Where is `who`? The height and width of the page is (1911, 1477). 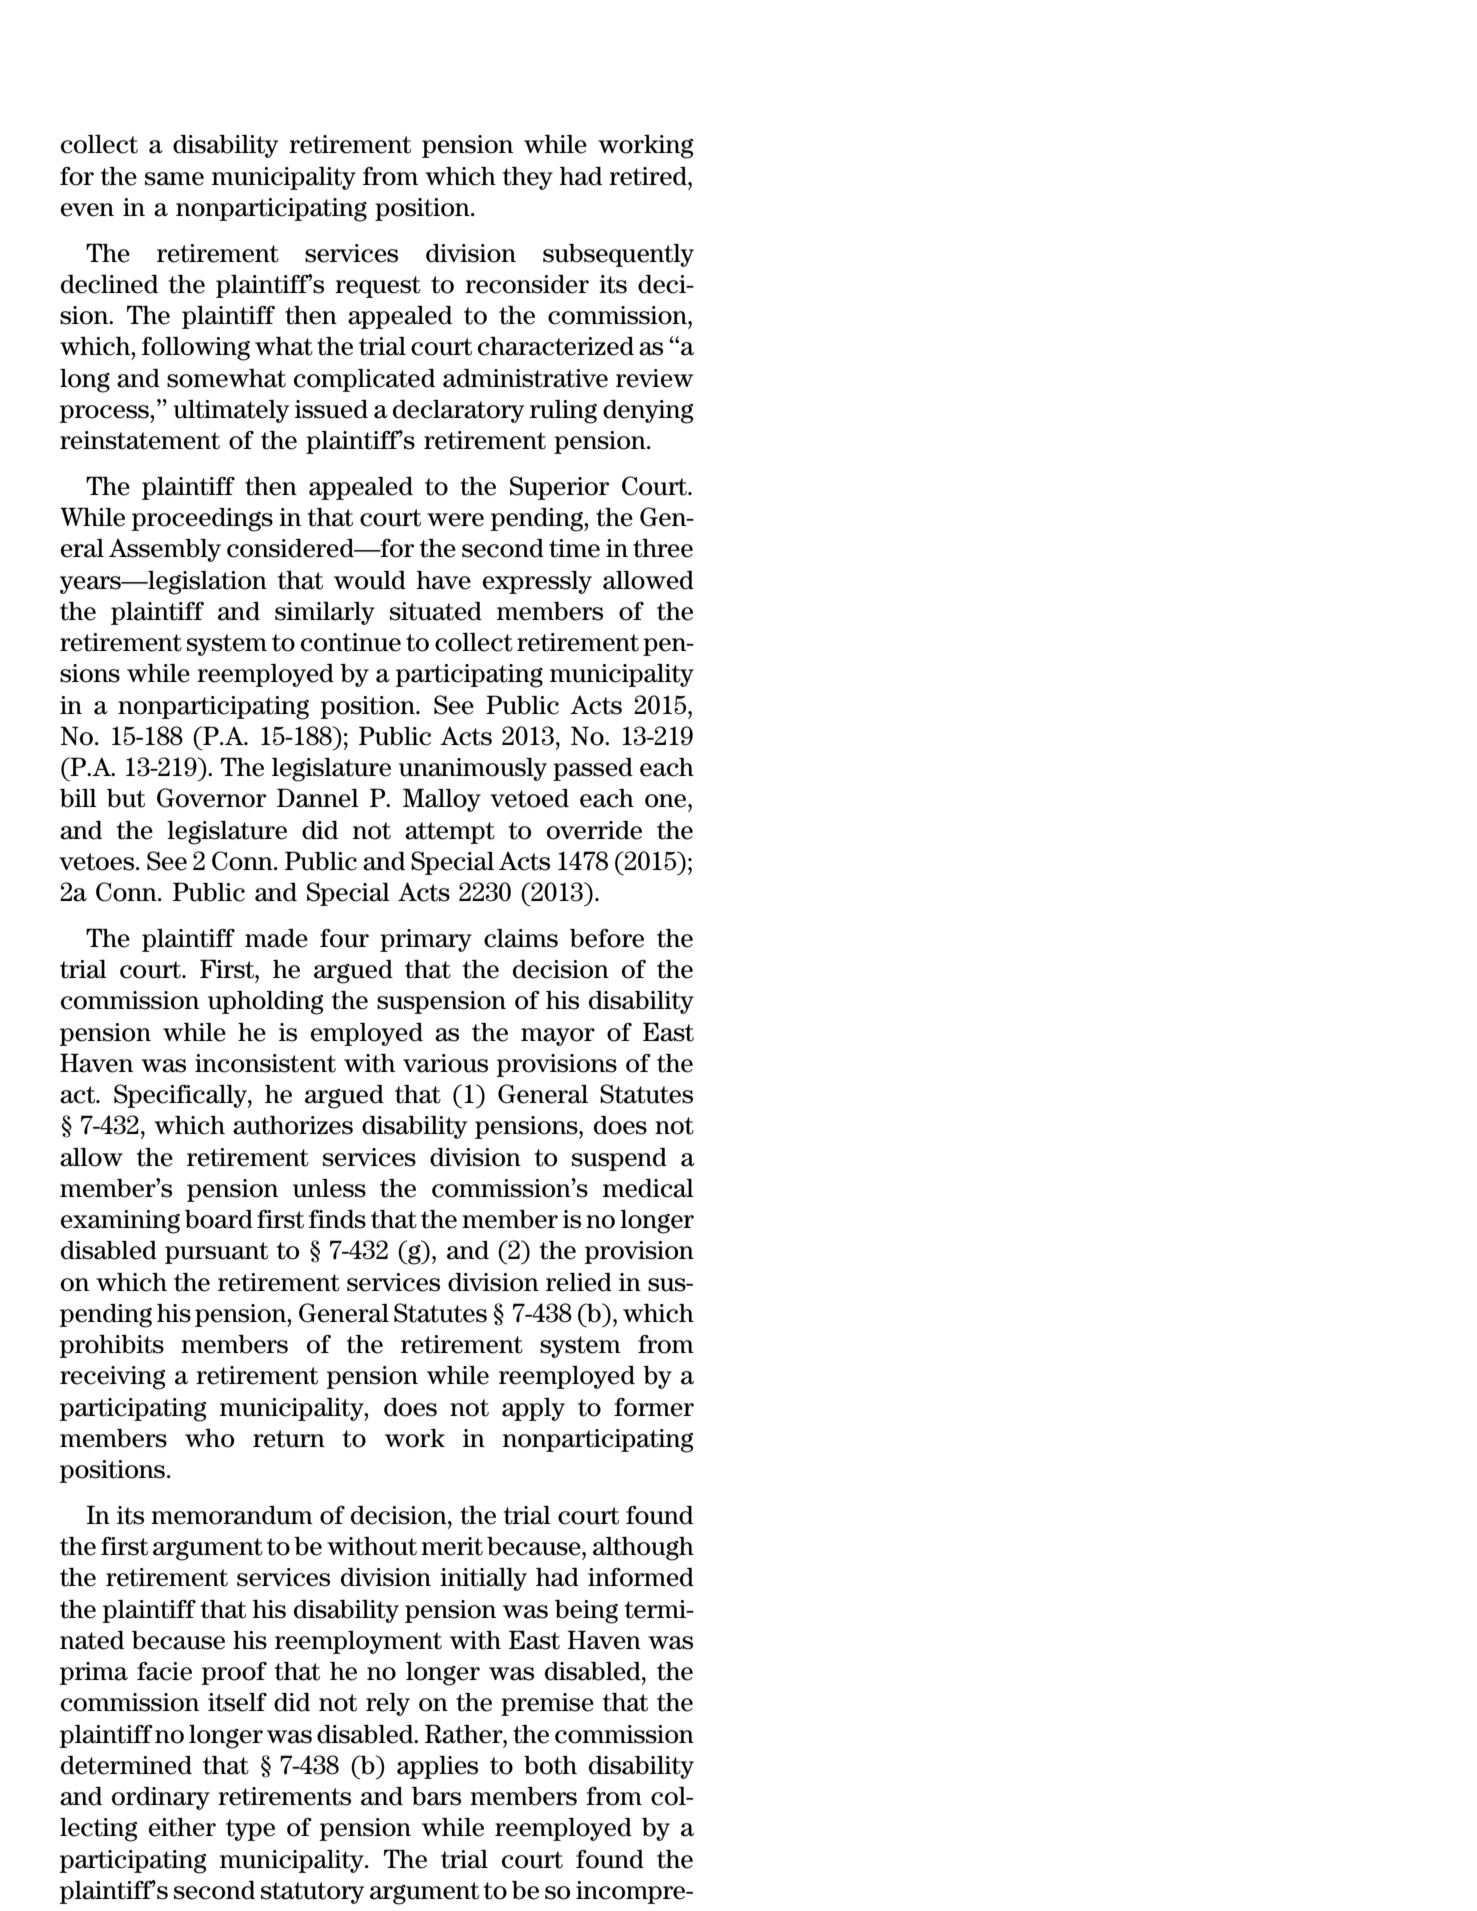
who is located at coordinates (209, 1438).
